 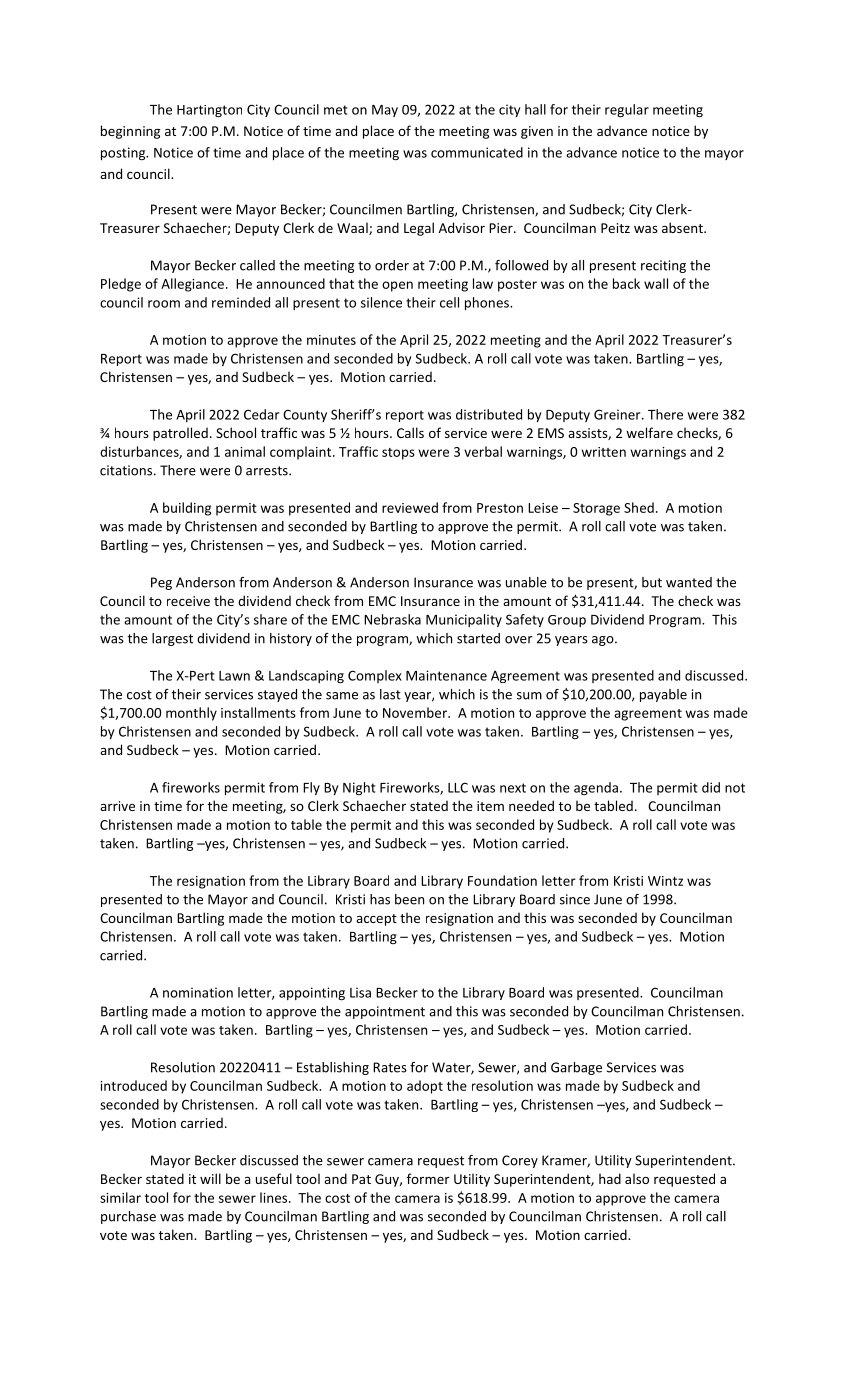 I want to click on also, so click(x=637, y=1178).
